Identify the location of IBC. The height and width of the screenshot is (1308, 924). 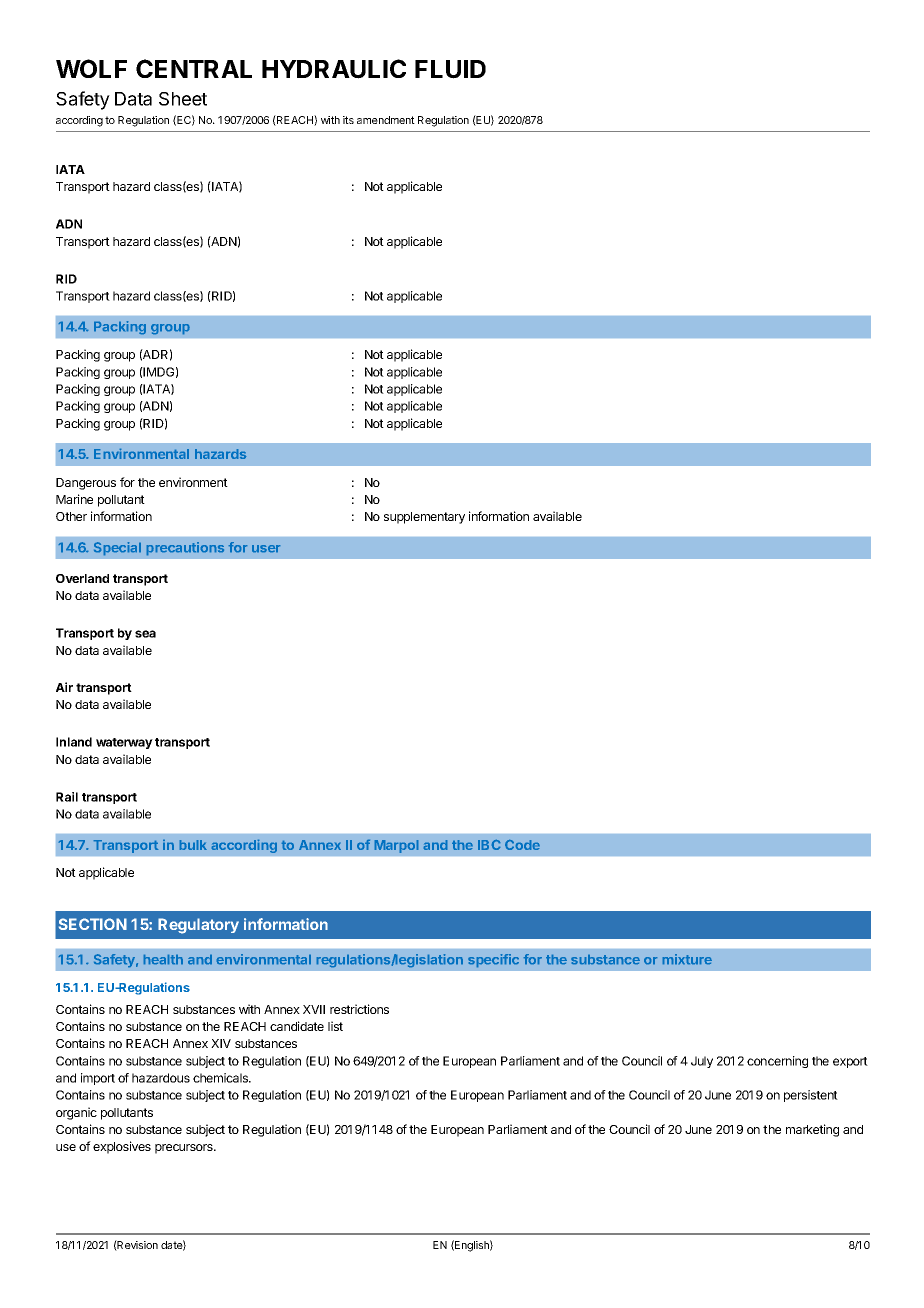
(489, 845).
